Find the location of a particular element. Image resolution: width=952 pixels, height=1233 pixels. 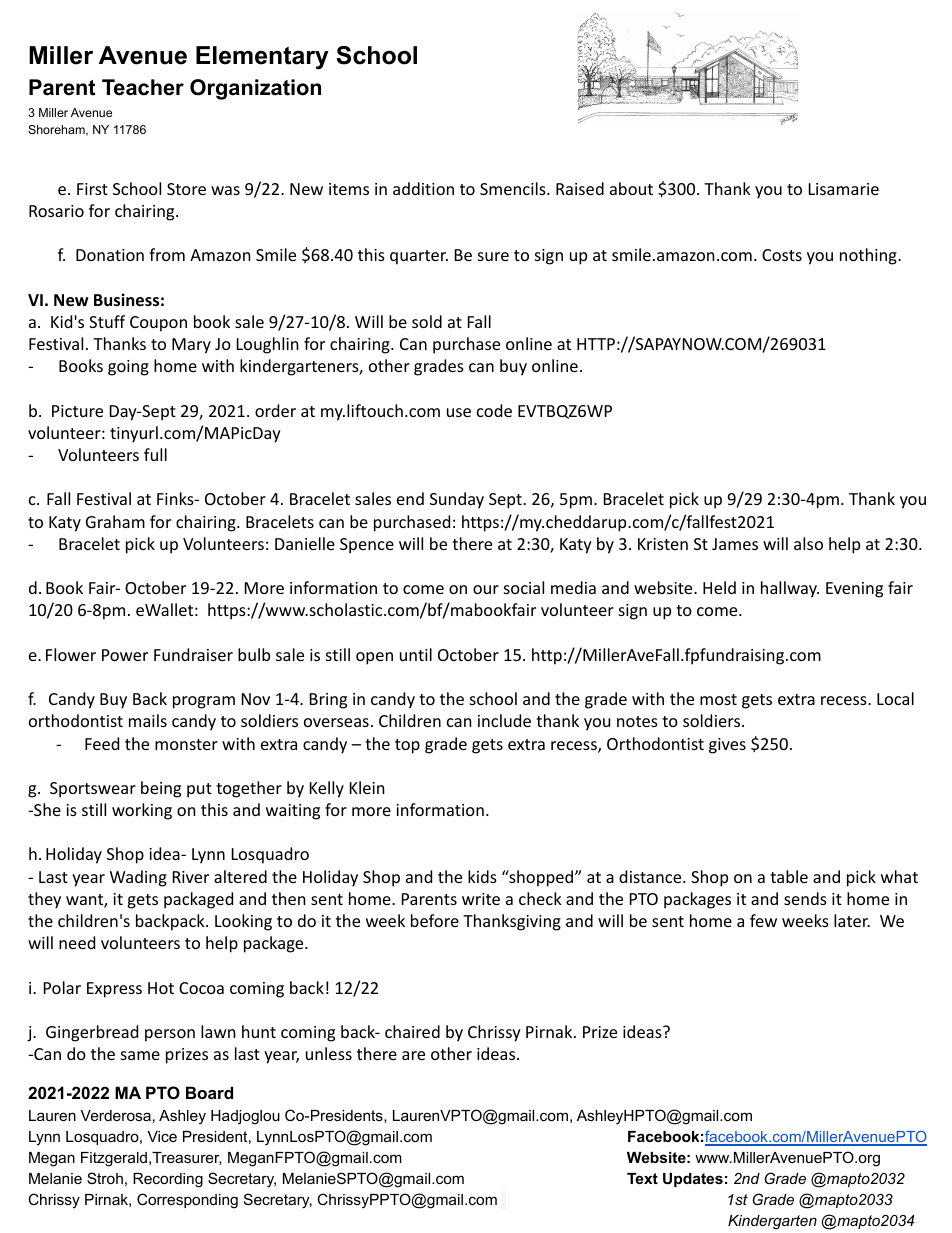

Text is located at coordinates (642, 1178).
